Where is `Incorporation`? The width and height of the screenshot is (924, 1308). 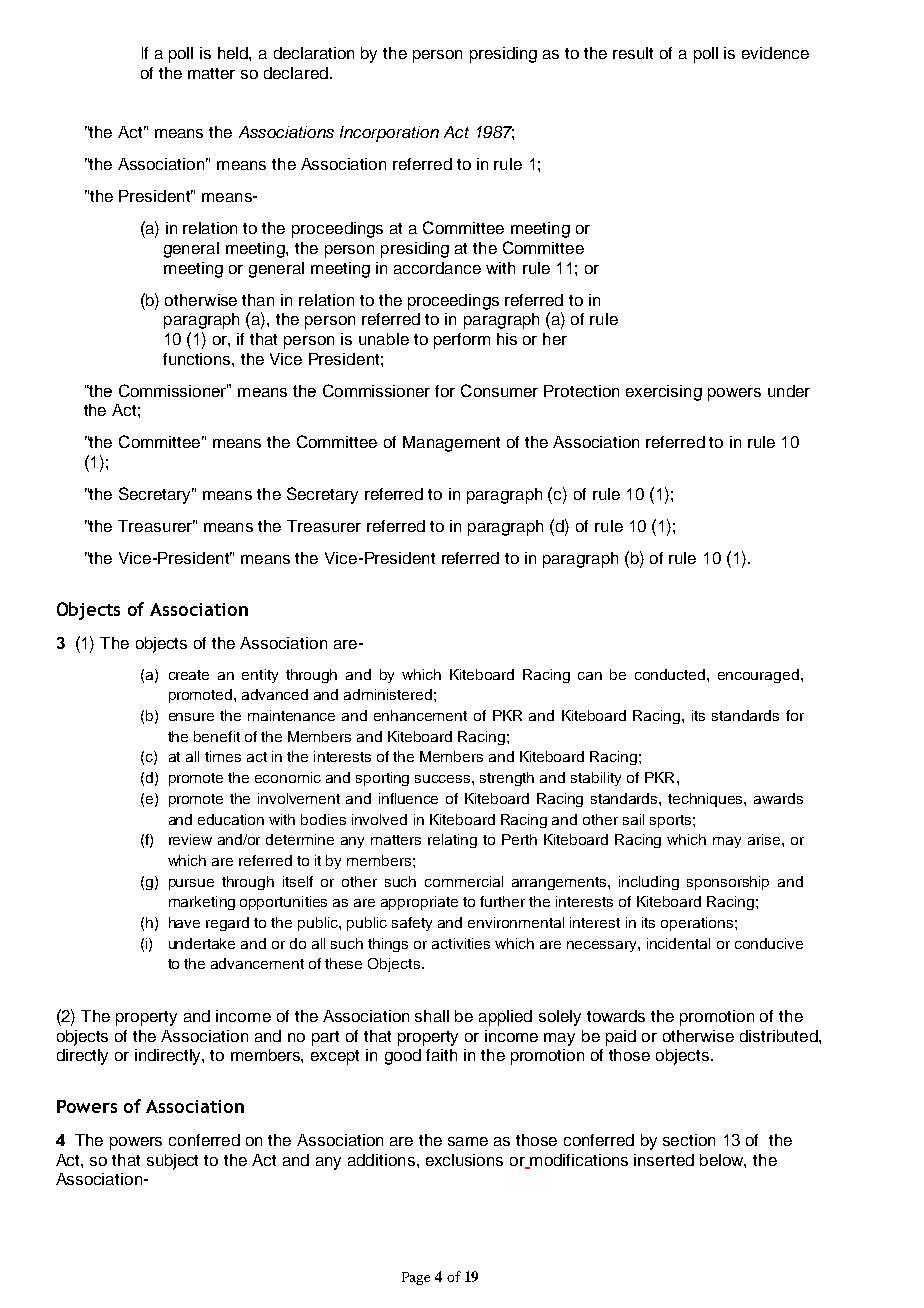 Incorporation is located at coordinates (389, 134).
